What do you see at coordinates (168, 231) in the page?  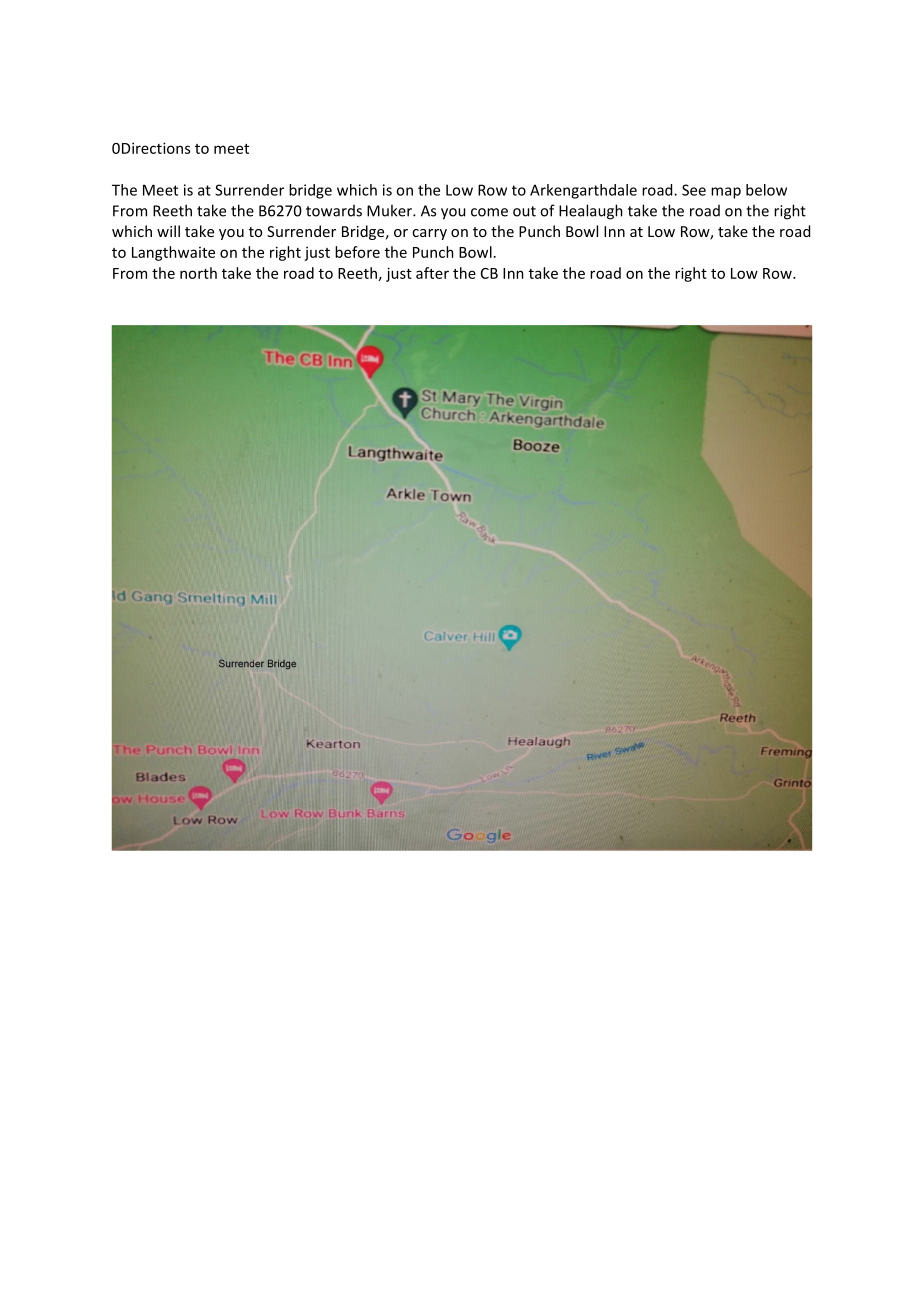 I see `will` at bounding box center [168, 231].
